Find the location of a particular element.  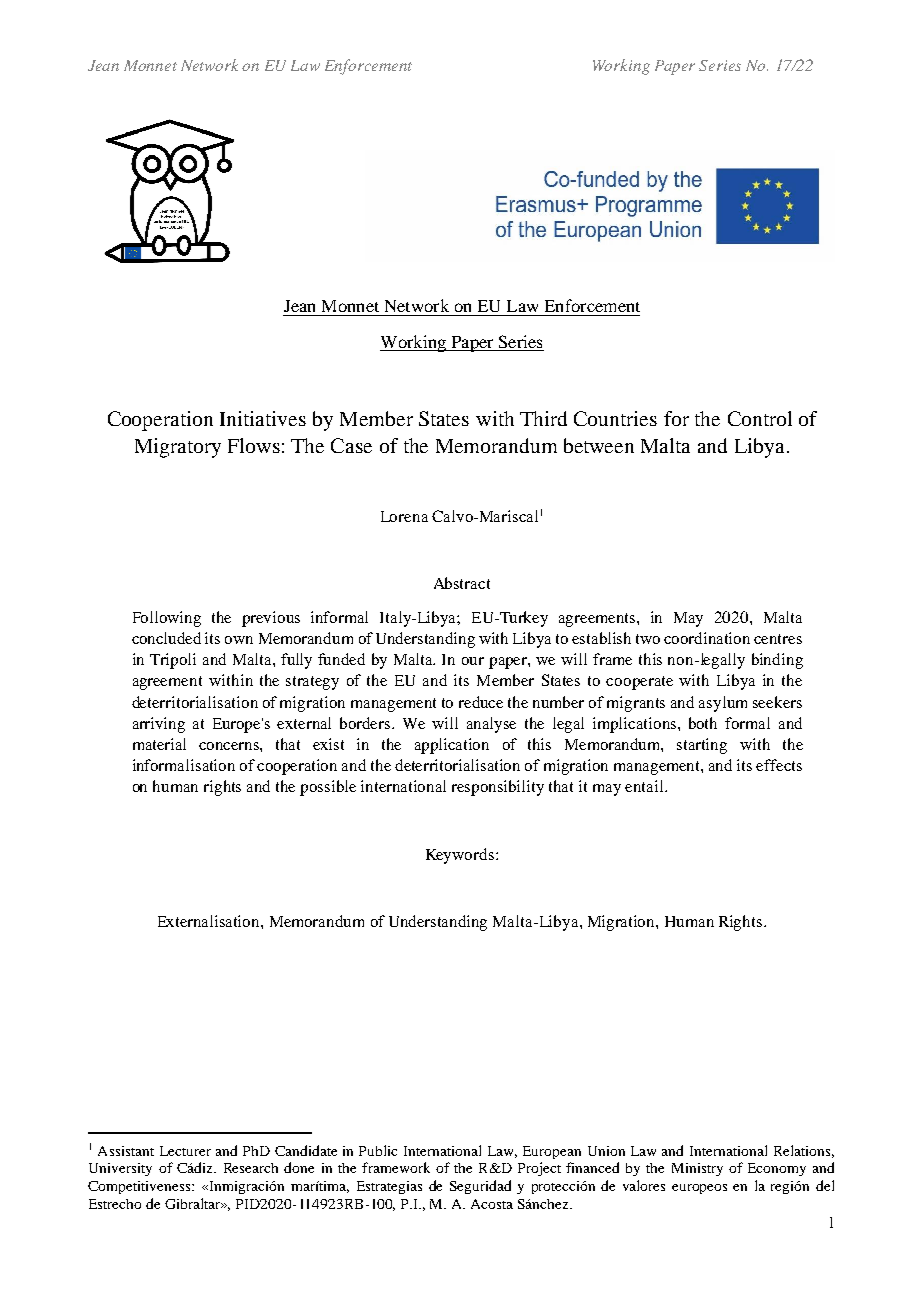

material is located at coordinates (159, 744).
